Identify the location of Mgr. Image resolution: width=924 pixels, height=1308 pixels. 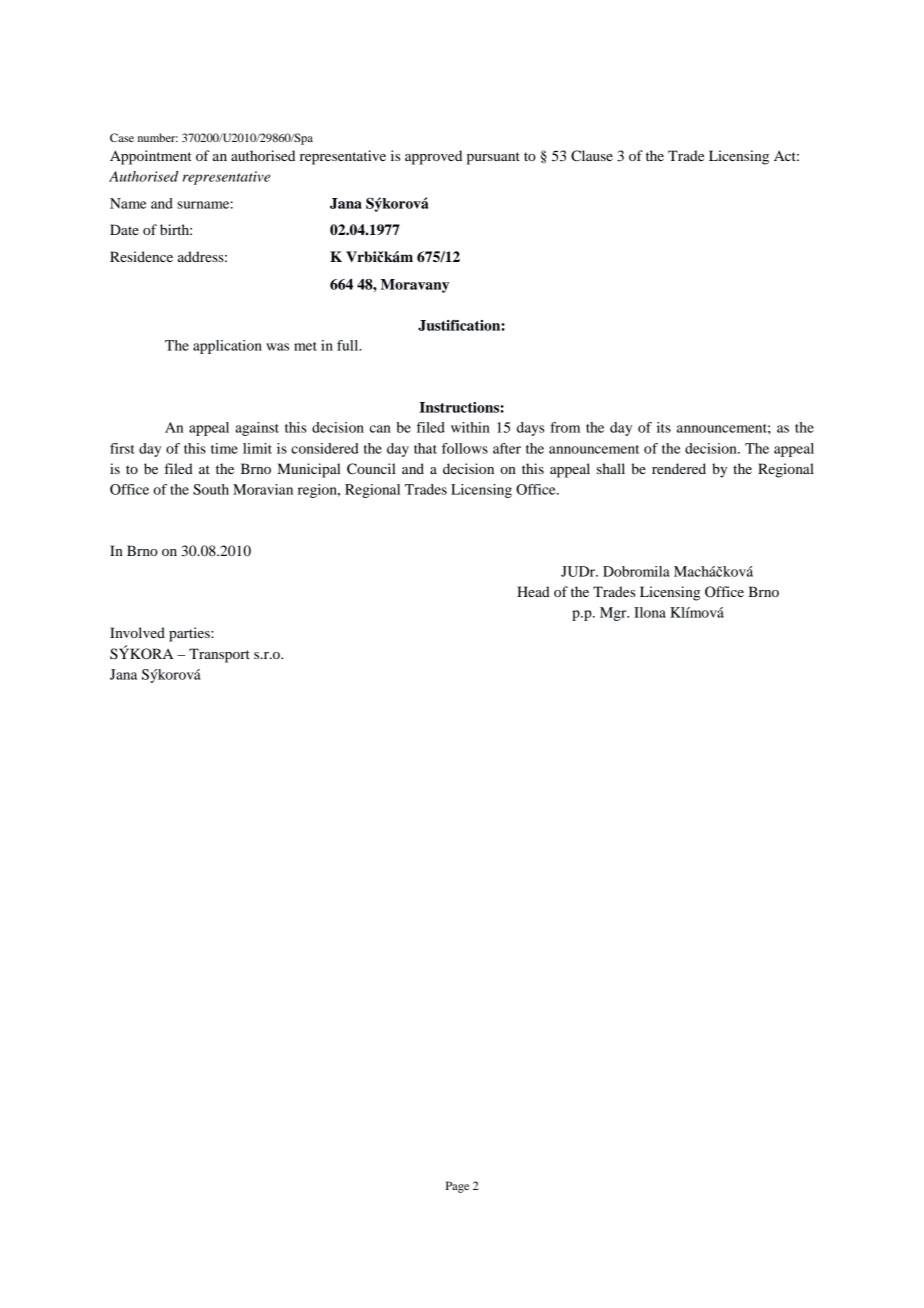
(614, 614).
